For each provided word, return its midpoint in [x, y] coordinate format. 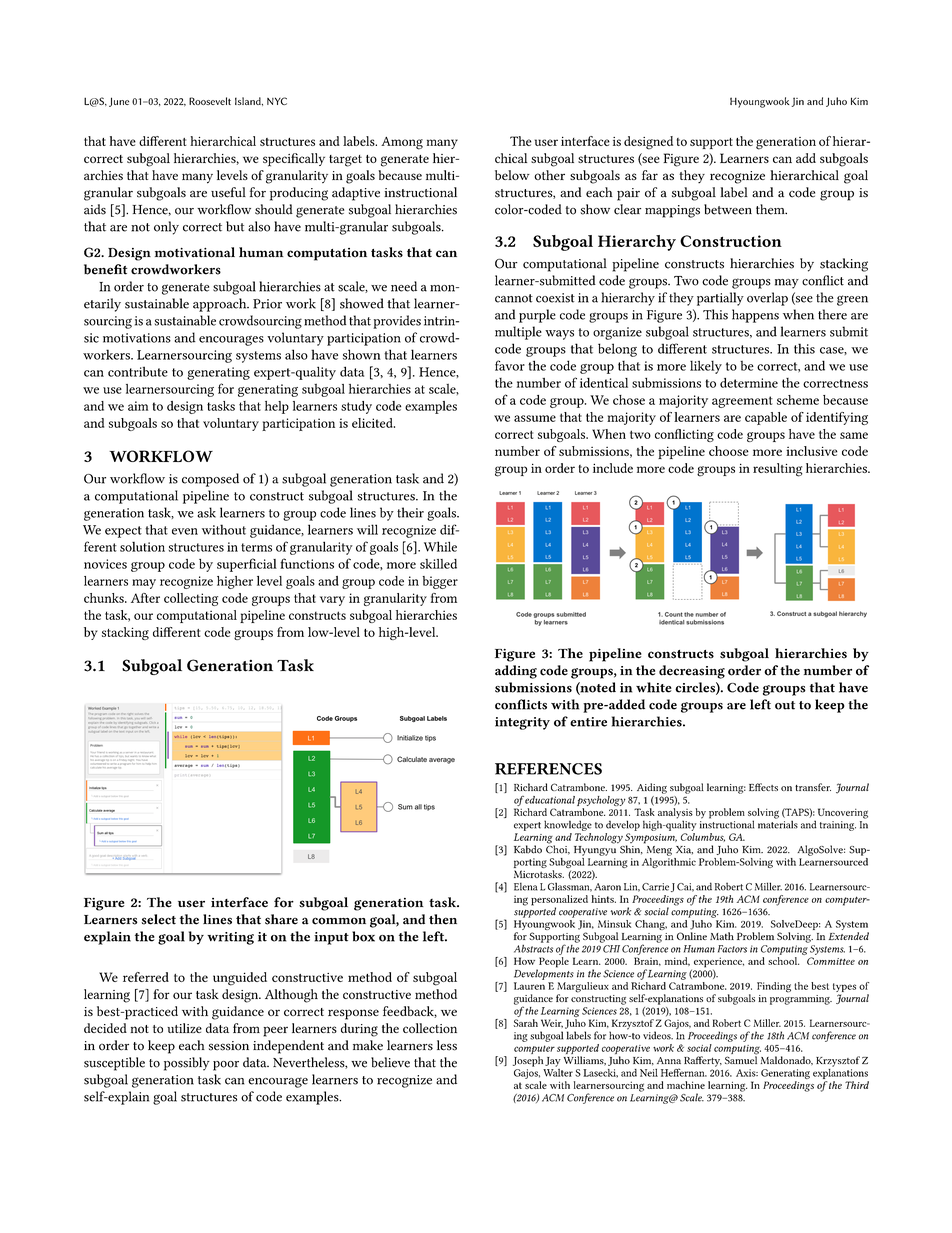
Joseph [528, 1061]
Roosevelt [210, 101]
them [771, 209]
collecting [191, 599]
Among [402, 143]
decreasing [692, 672]
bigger [440, 582]
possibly [187, 1064]
